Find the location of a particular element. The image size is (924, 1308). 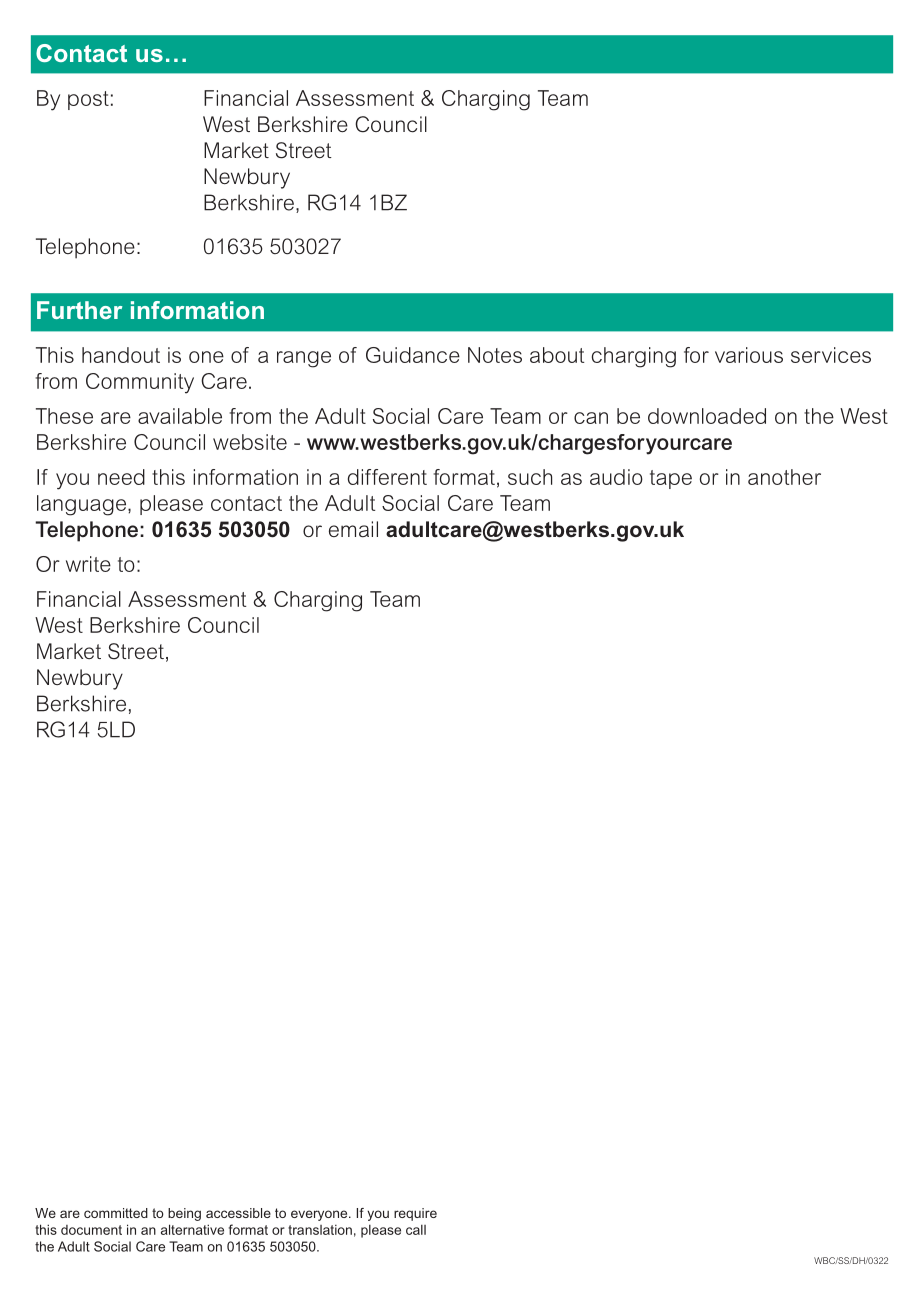

post is located at coordinates (88, 100).
